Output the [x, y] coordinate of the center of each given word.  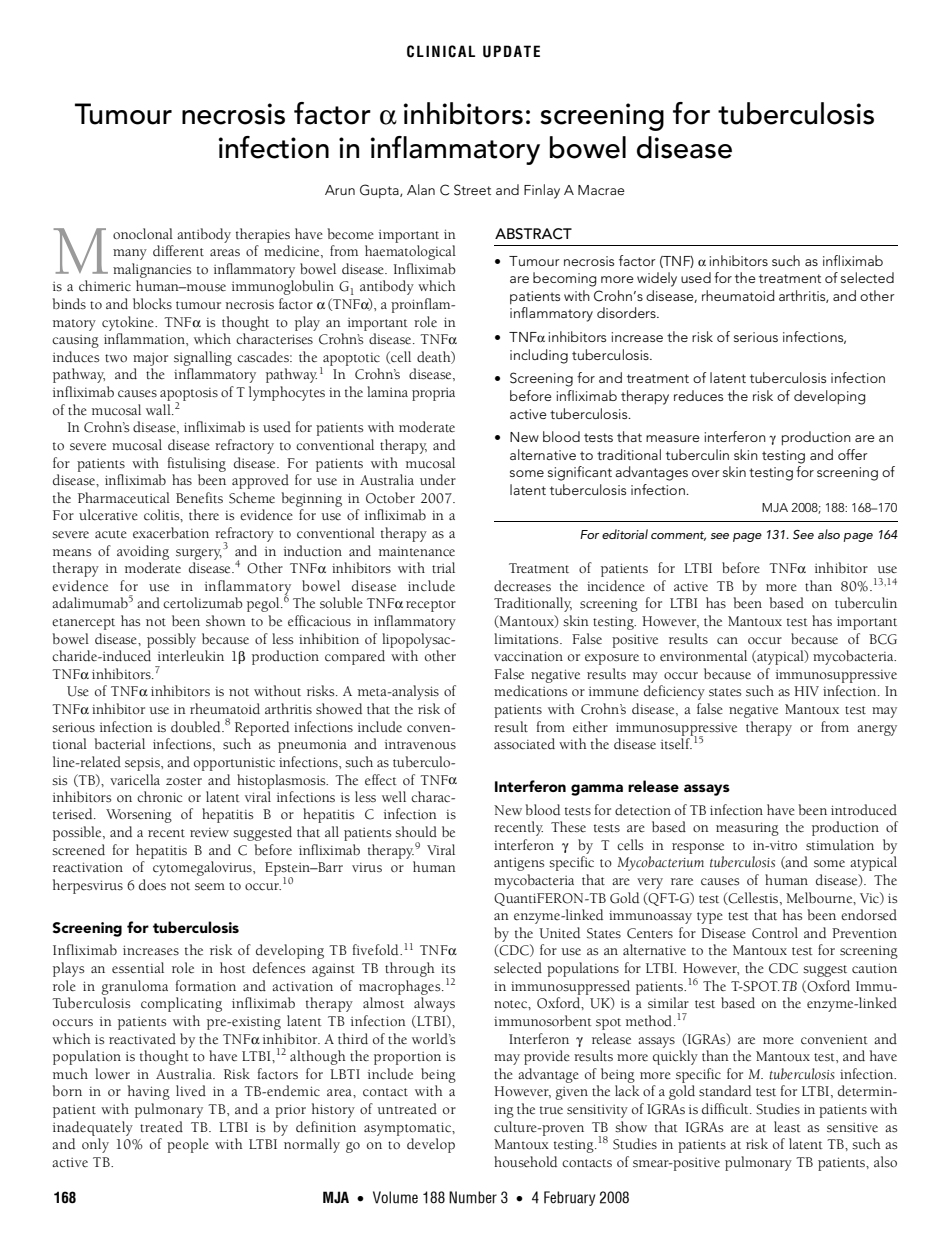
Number [473, 1197]
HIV [806, 691]
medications [530, 691]
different [178, 250]
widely [657, 279]
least [787, 1127]
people [188, 1145]
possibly [171, 640]
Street [472, 190]
